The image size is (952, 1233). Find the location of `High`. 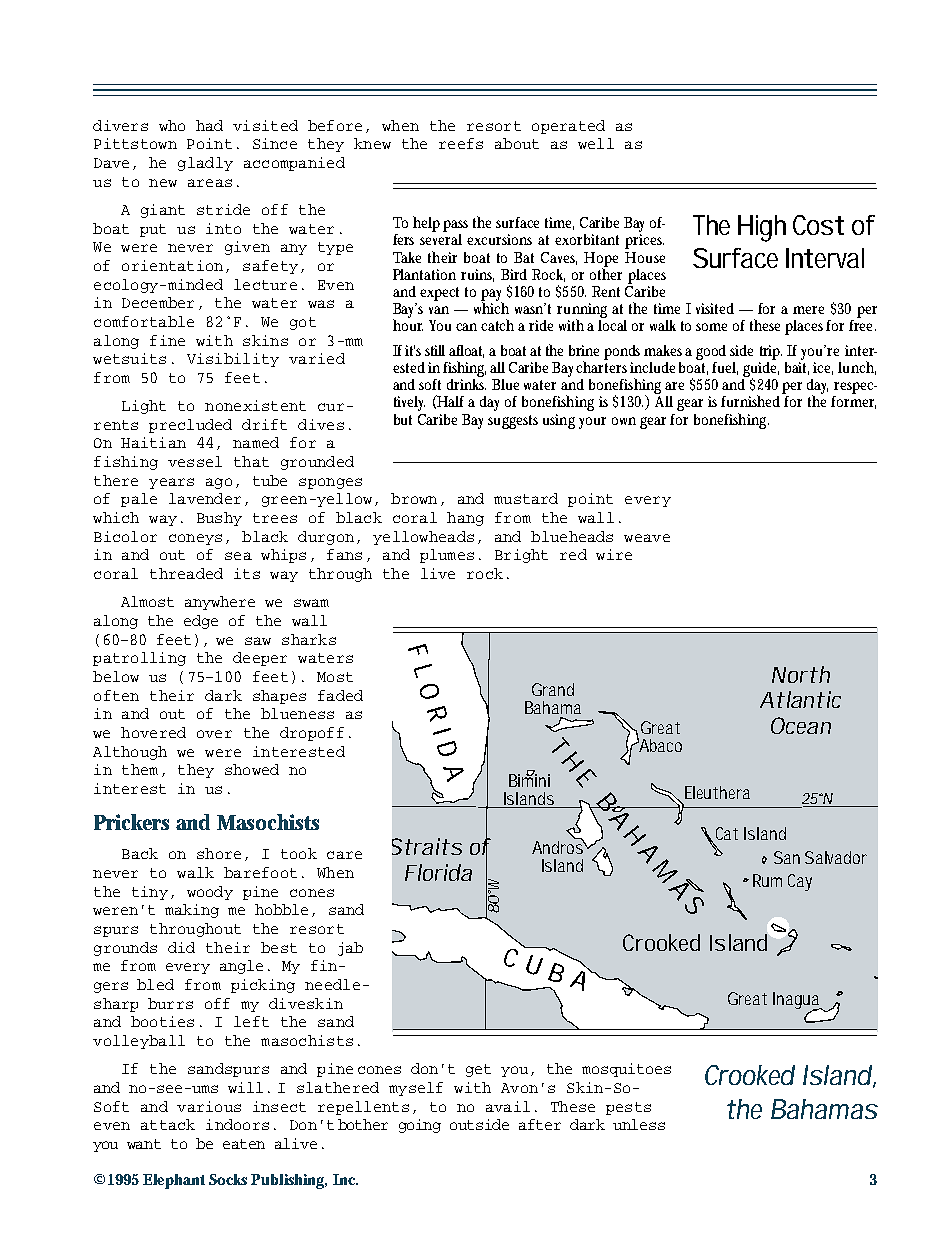

High is located at coordinates (762, 228).
